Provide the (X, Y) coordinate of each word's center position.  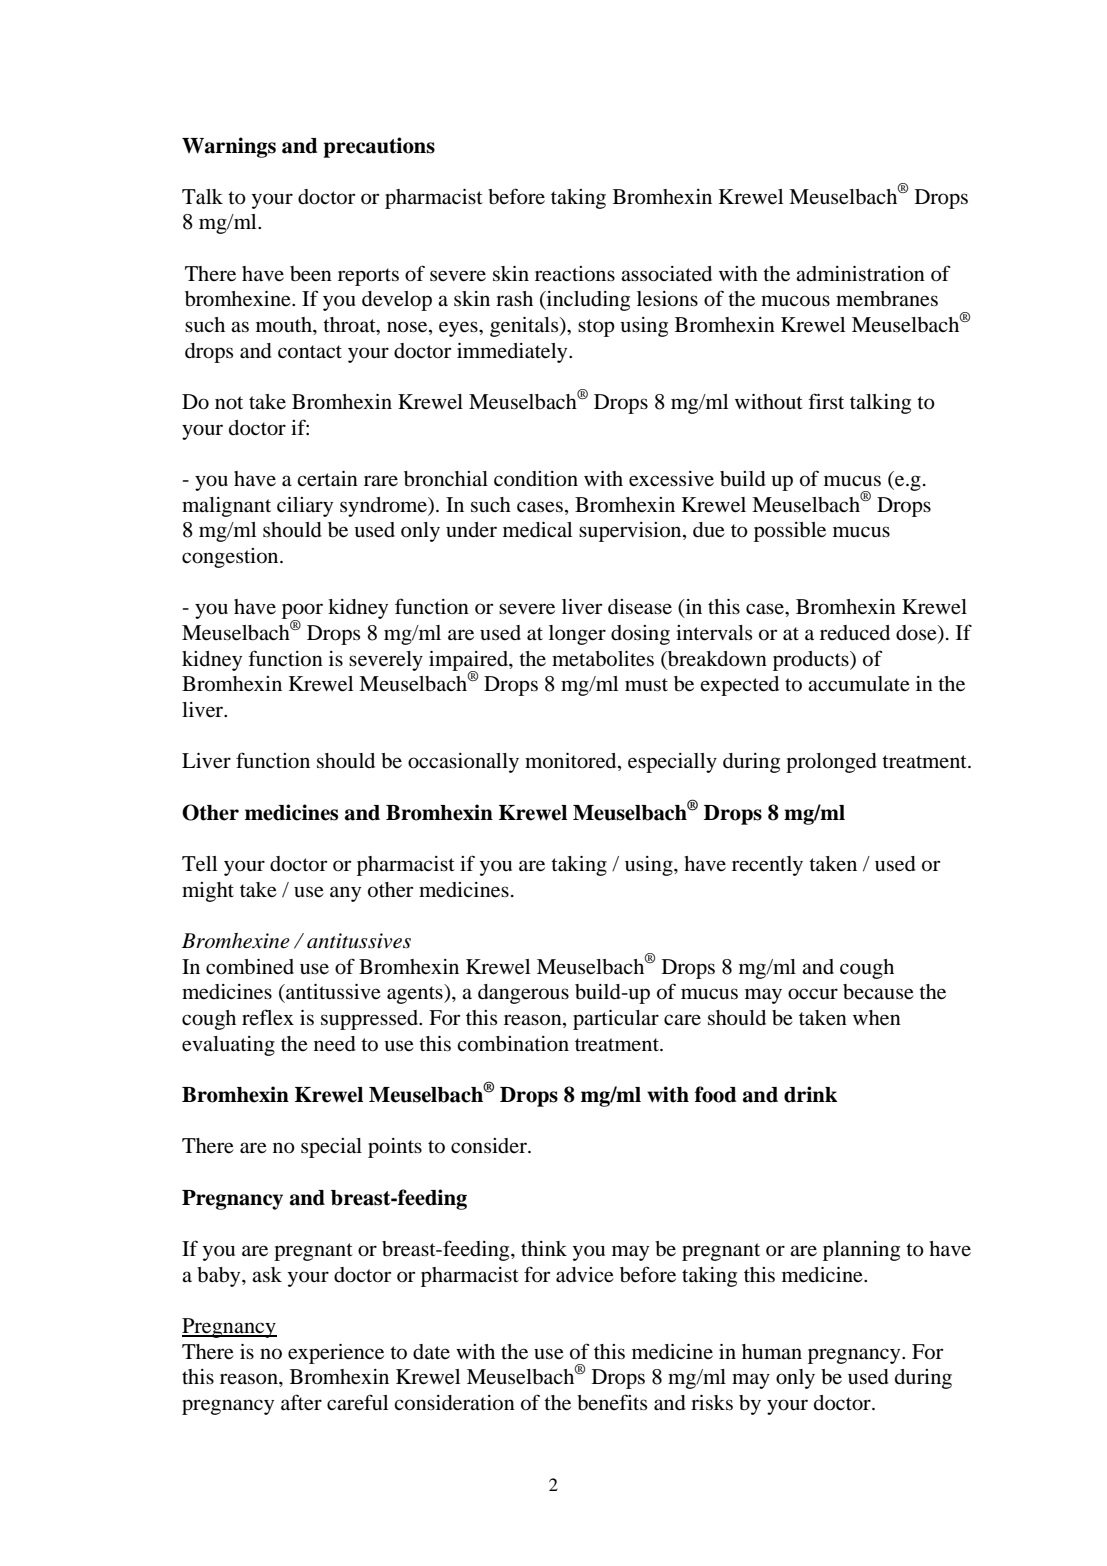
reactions (575, 274)
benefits (612, 1402)
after (301, 1402)
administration (860, 274)
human (772, 1351)
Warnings (229, 147)
